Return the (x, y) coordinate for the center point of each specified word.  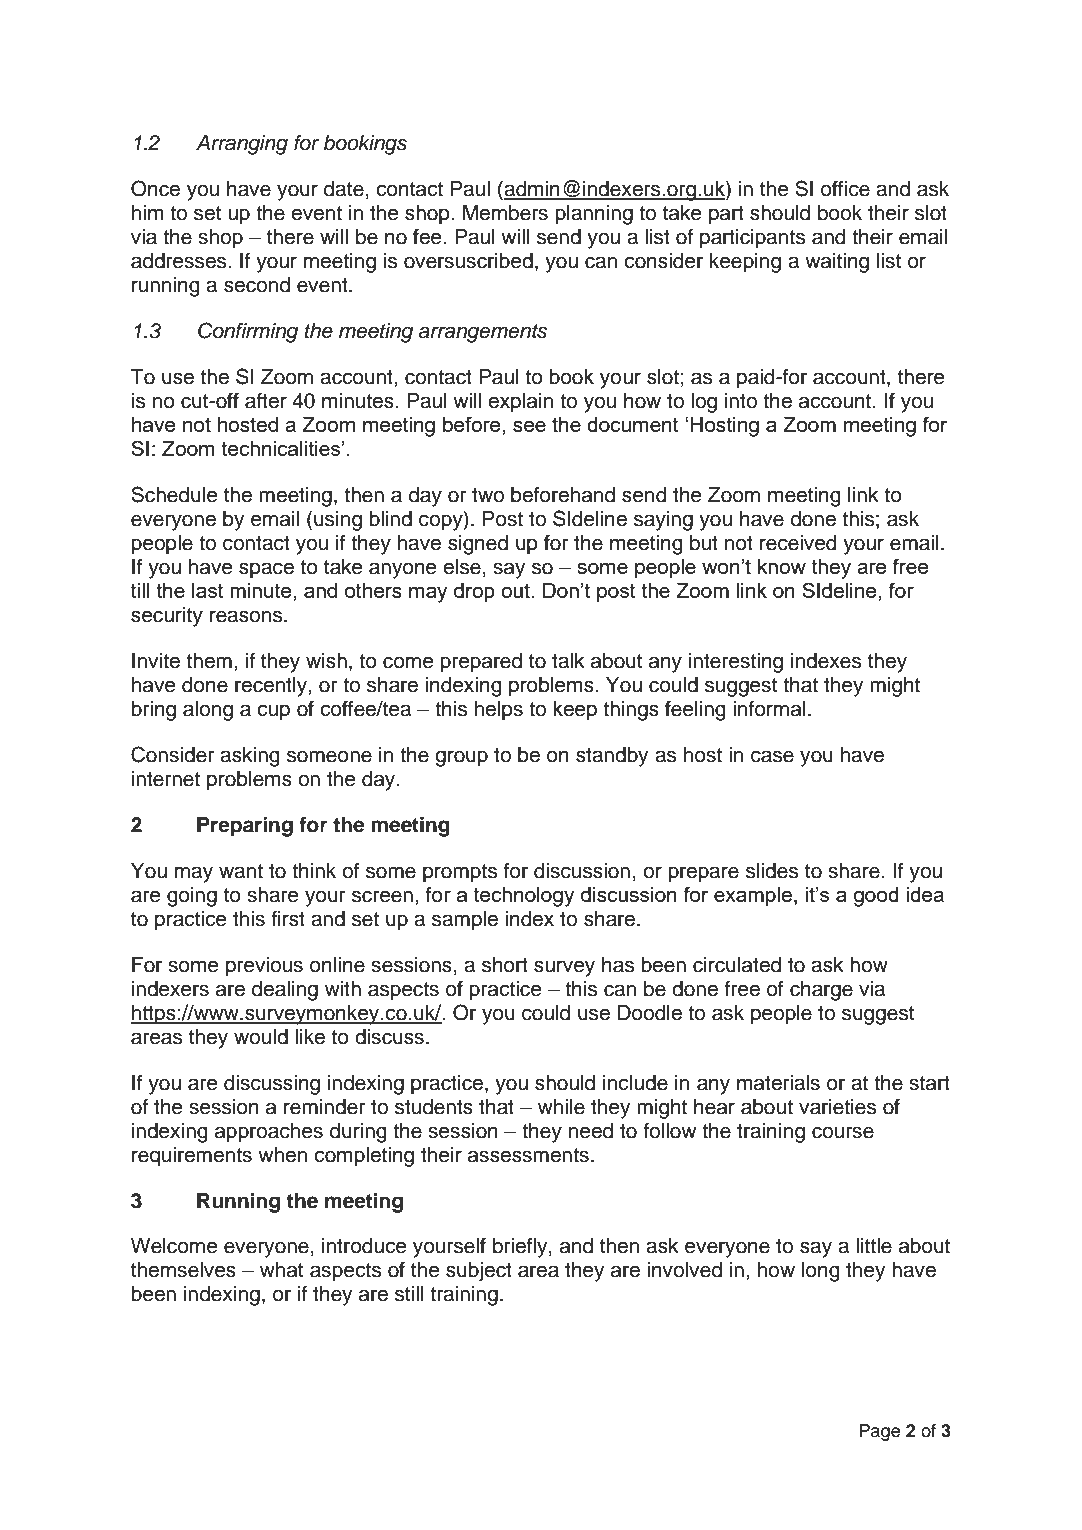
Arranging (242, 145)
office (845, 188)
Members (505, 213)
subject (479, 1272)
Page (879, 1432)
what (281, 1270)
